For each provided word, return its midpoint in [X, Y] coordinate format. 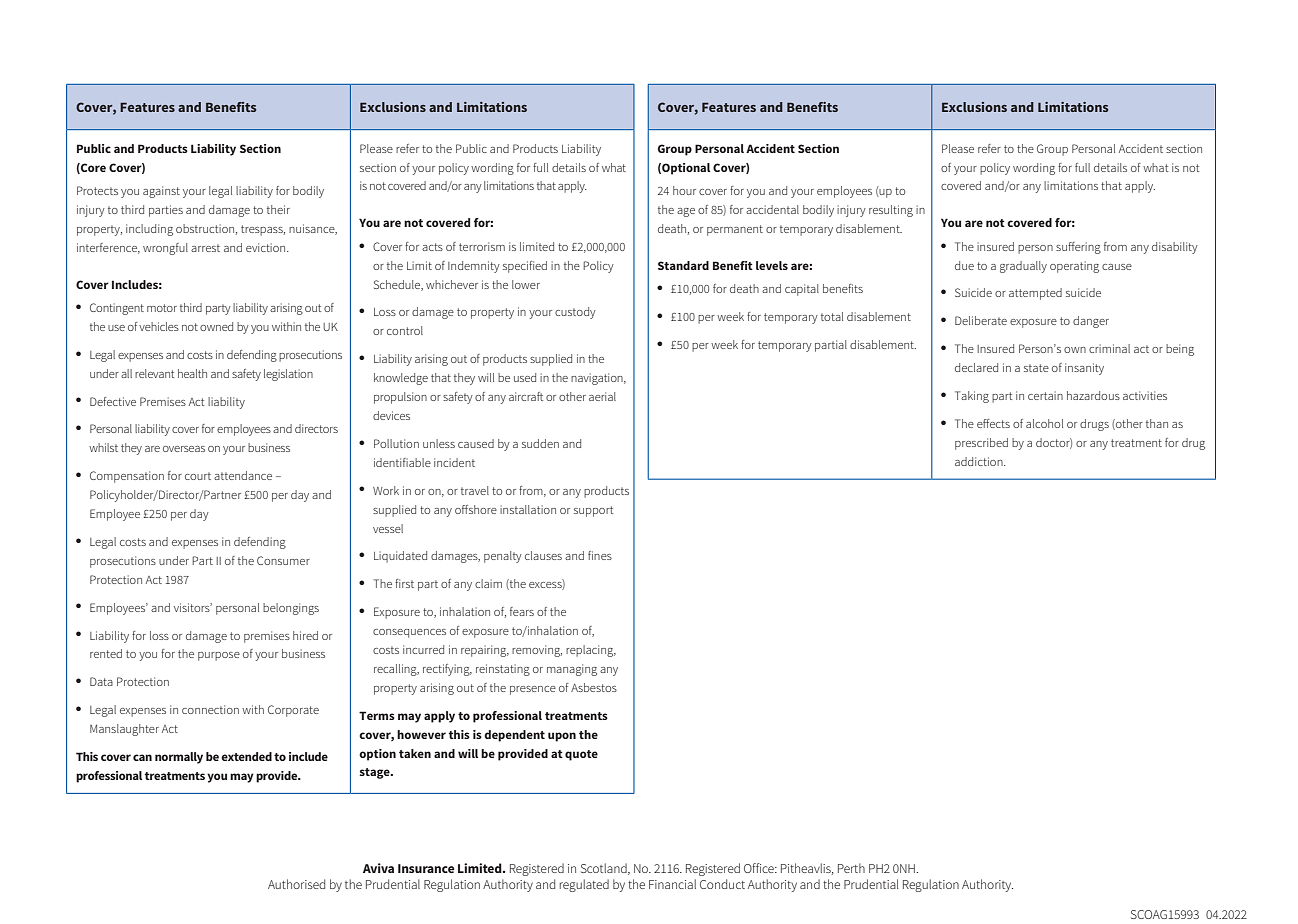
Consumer [283, 560]
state [1036, 368]
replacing [591, 651]
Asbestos [594, 687]
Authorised [296, 884]
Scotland [605, 869]
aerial [602, 396]
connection [210, 709]
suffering [1078, 248]
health [192, 373]
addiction [980, 461]
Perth [851, 868]
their [278, 209]
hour [684, 190]
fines [600, 555]
